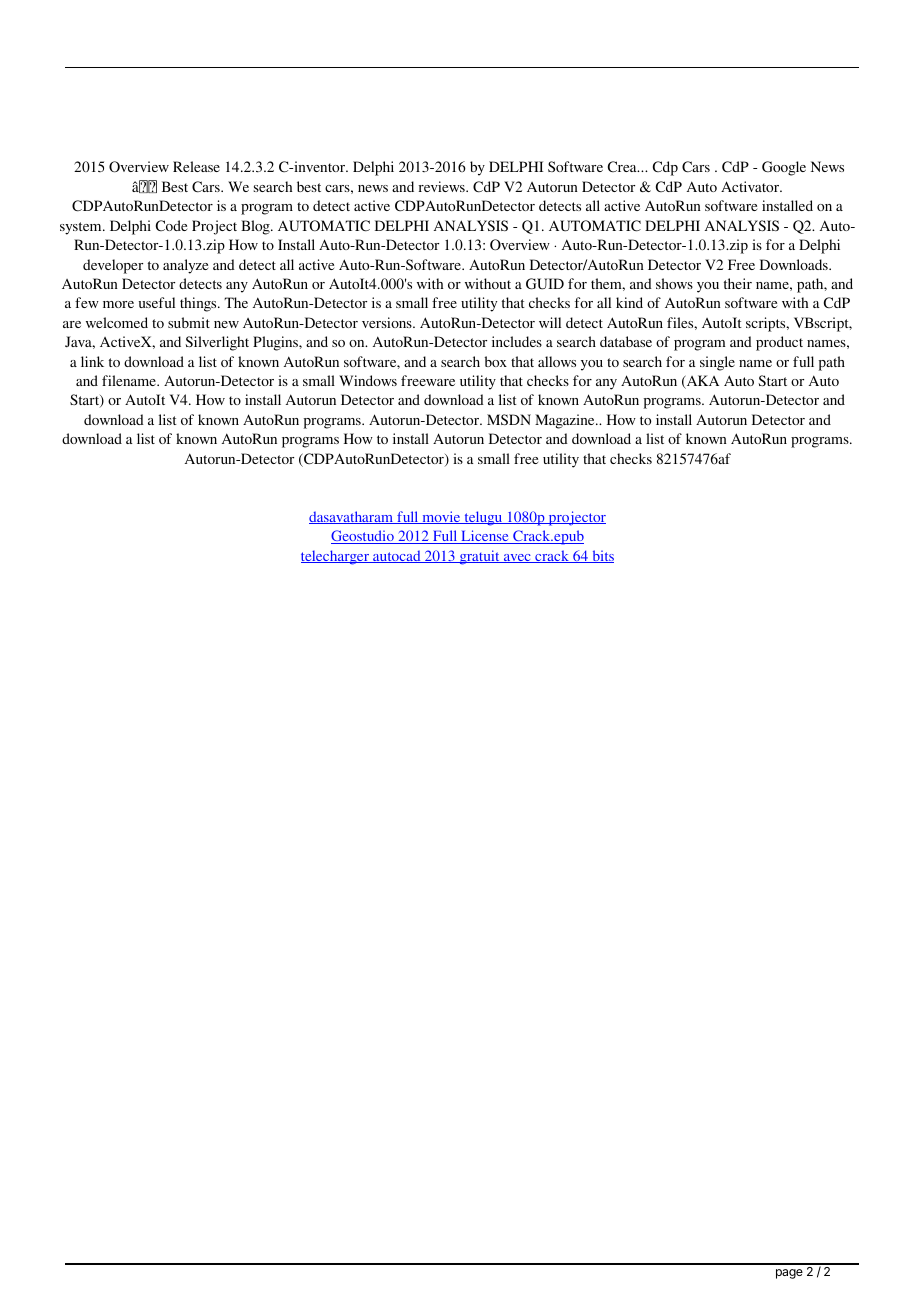 The width and height of the document is (924, 1308). I want to click on Activator, so click(751, 186).
